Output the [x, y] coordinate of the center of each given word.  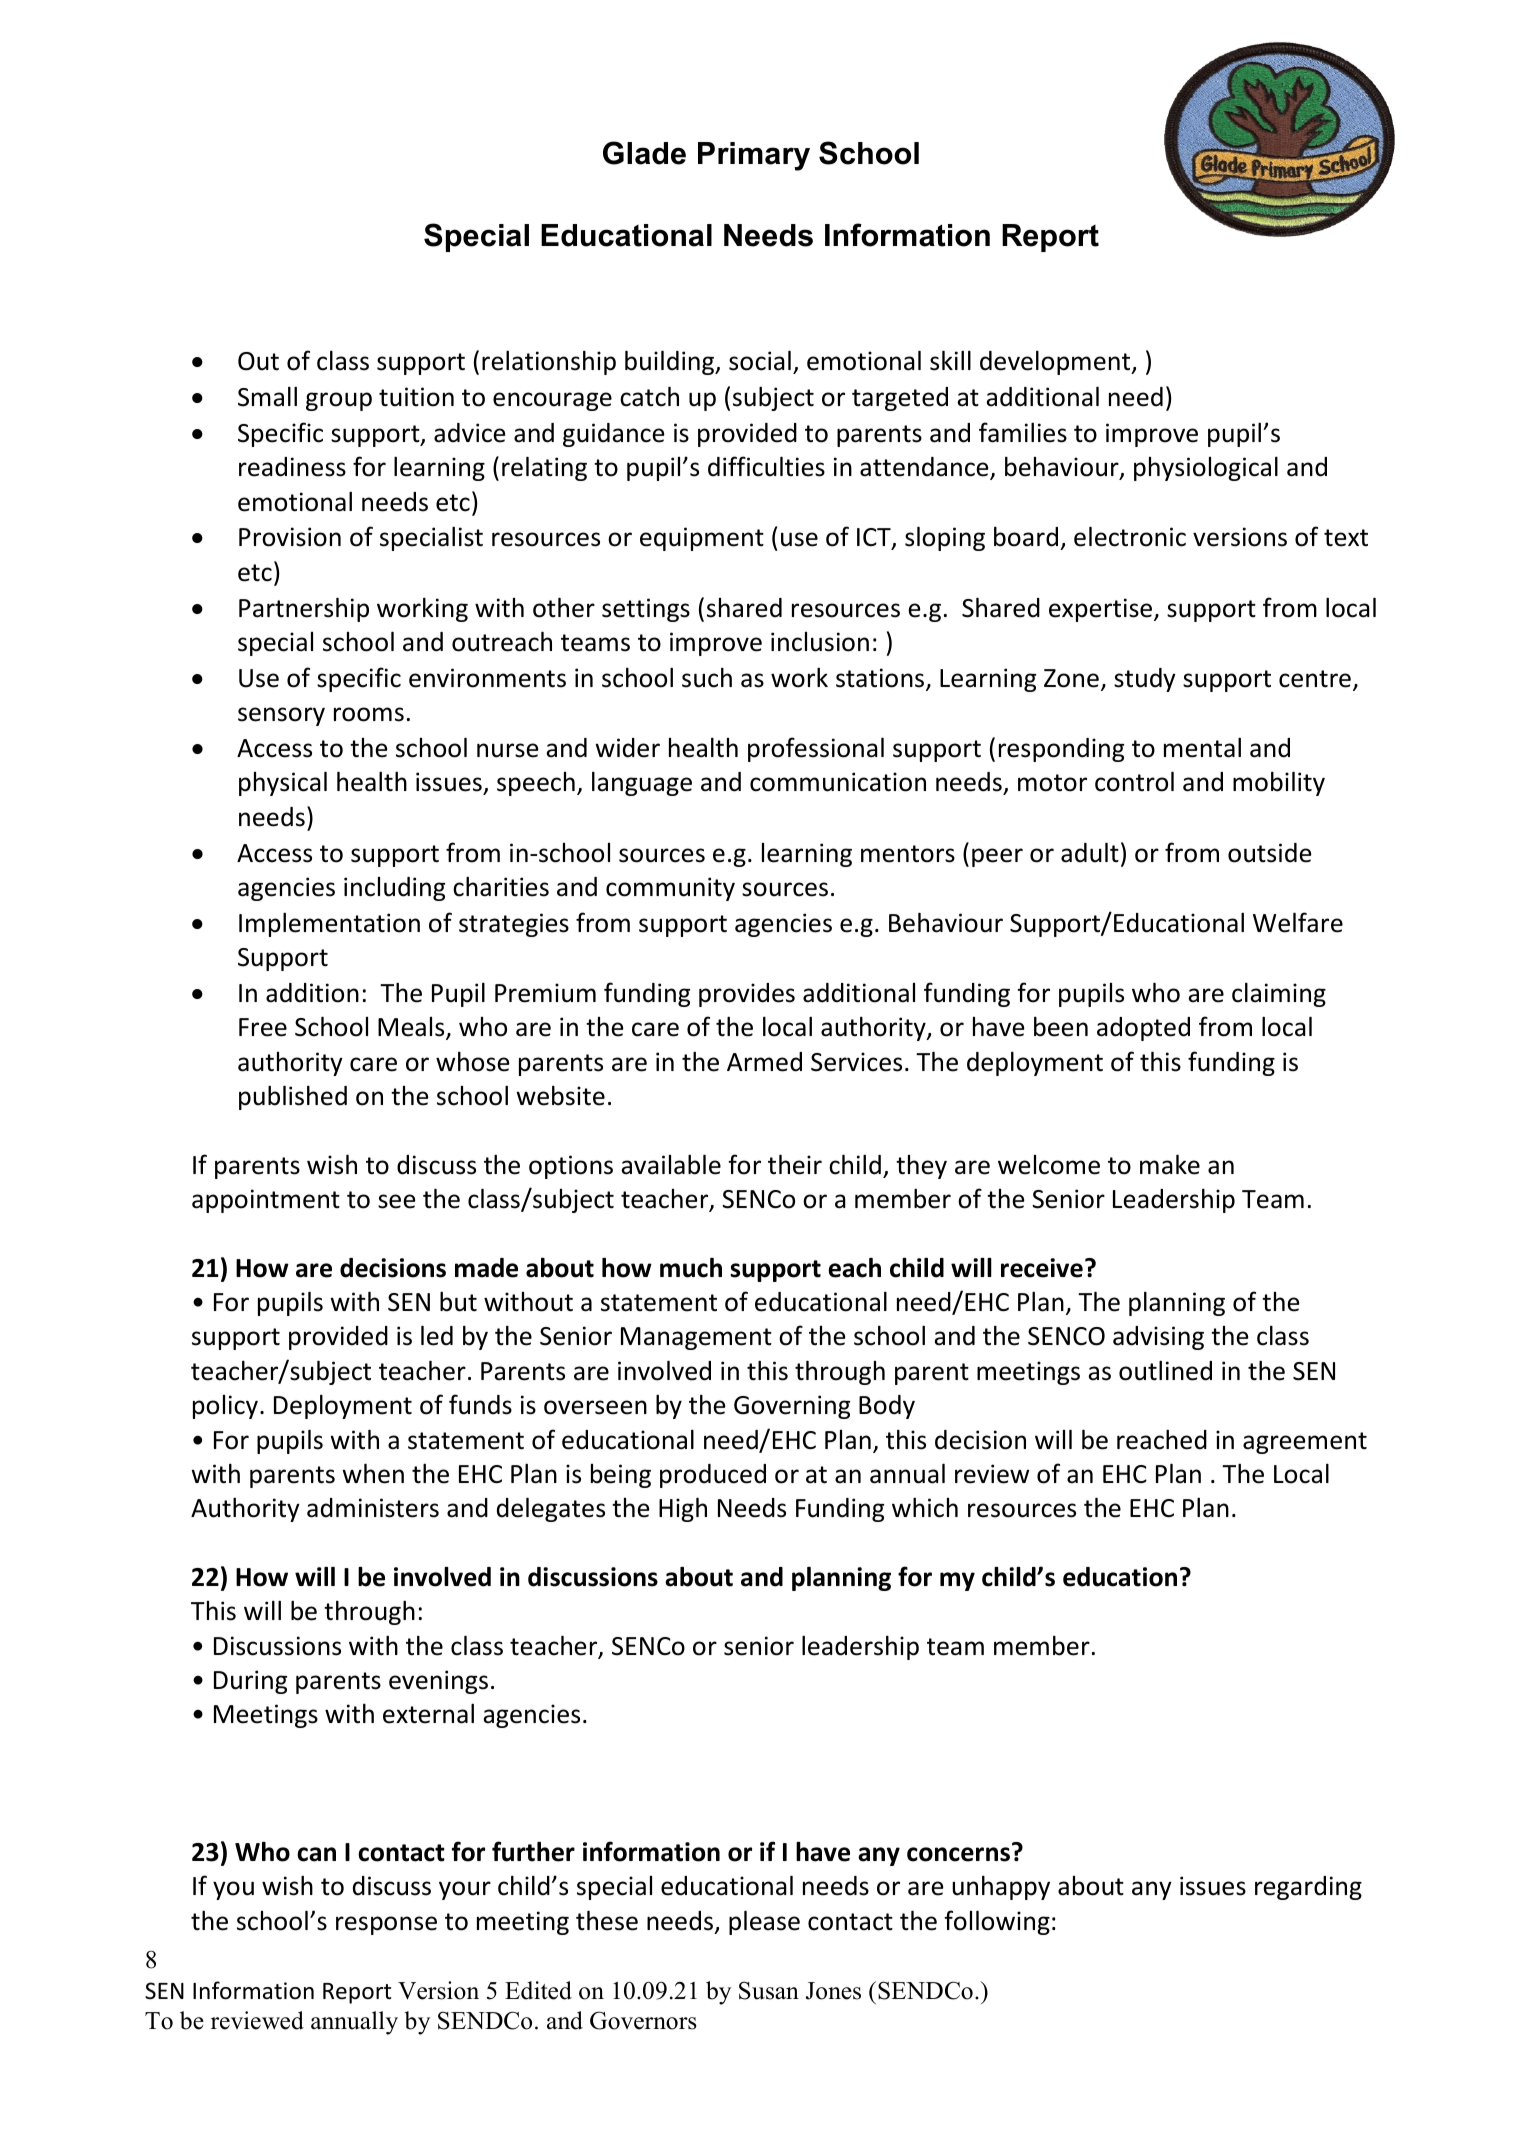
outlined [1165, 1370]
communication [838, 782]
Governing [792, 1407]
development [1056, 362]
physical [283, 783]
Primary [754, 156]
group [339, 401]
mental [1202, 747]
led [437, 1335]
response [386, 1925]
